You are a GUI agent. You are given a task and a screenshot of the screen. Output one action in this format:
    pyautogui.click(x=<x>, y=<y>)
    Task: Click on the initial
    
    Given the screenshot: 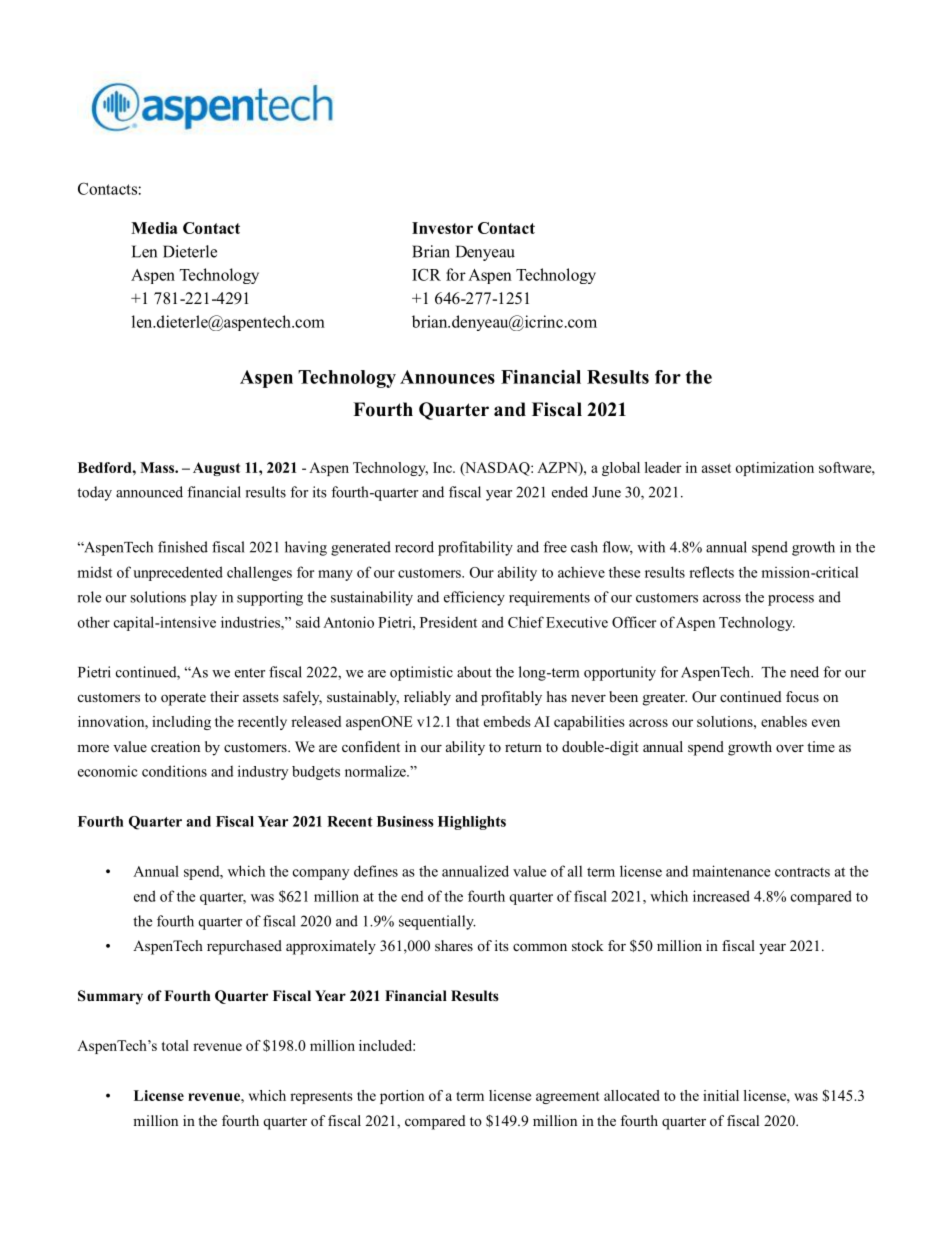 What is the action you would take?
    pyautogui.click(x=721, y=1095)
